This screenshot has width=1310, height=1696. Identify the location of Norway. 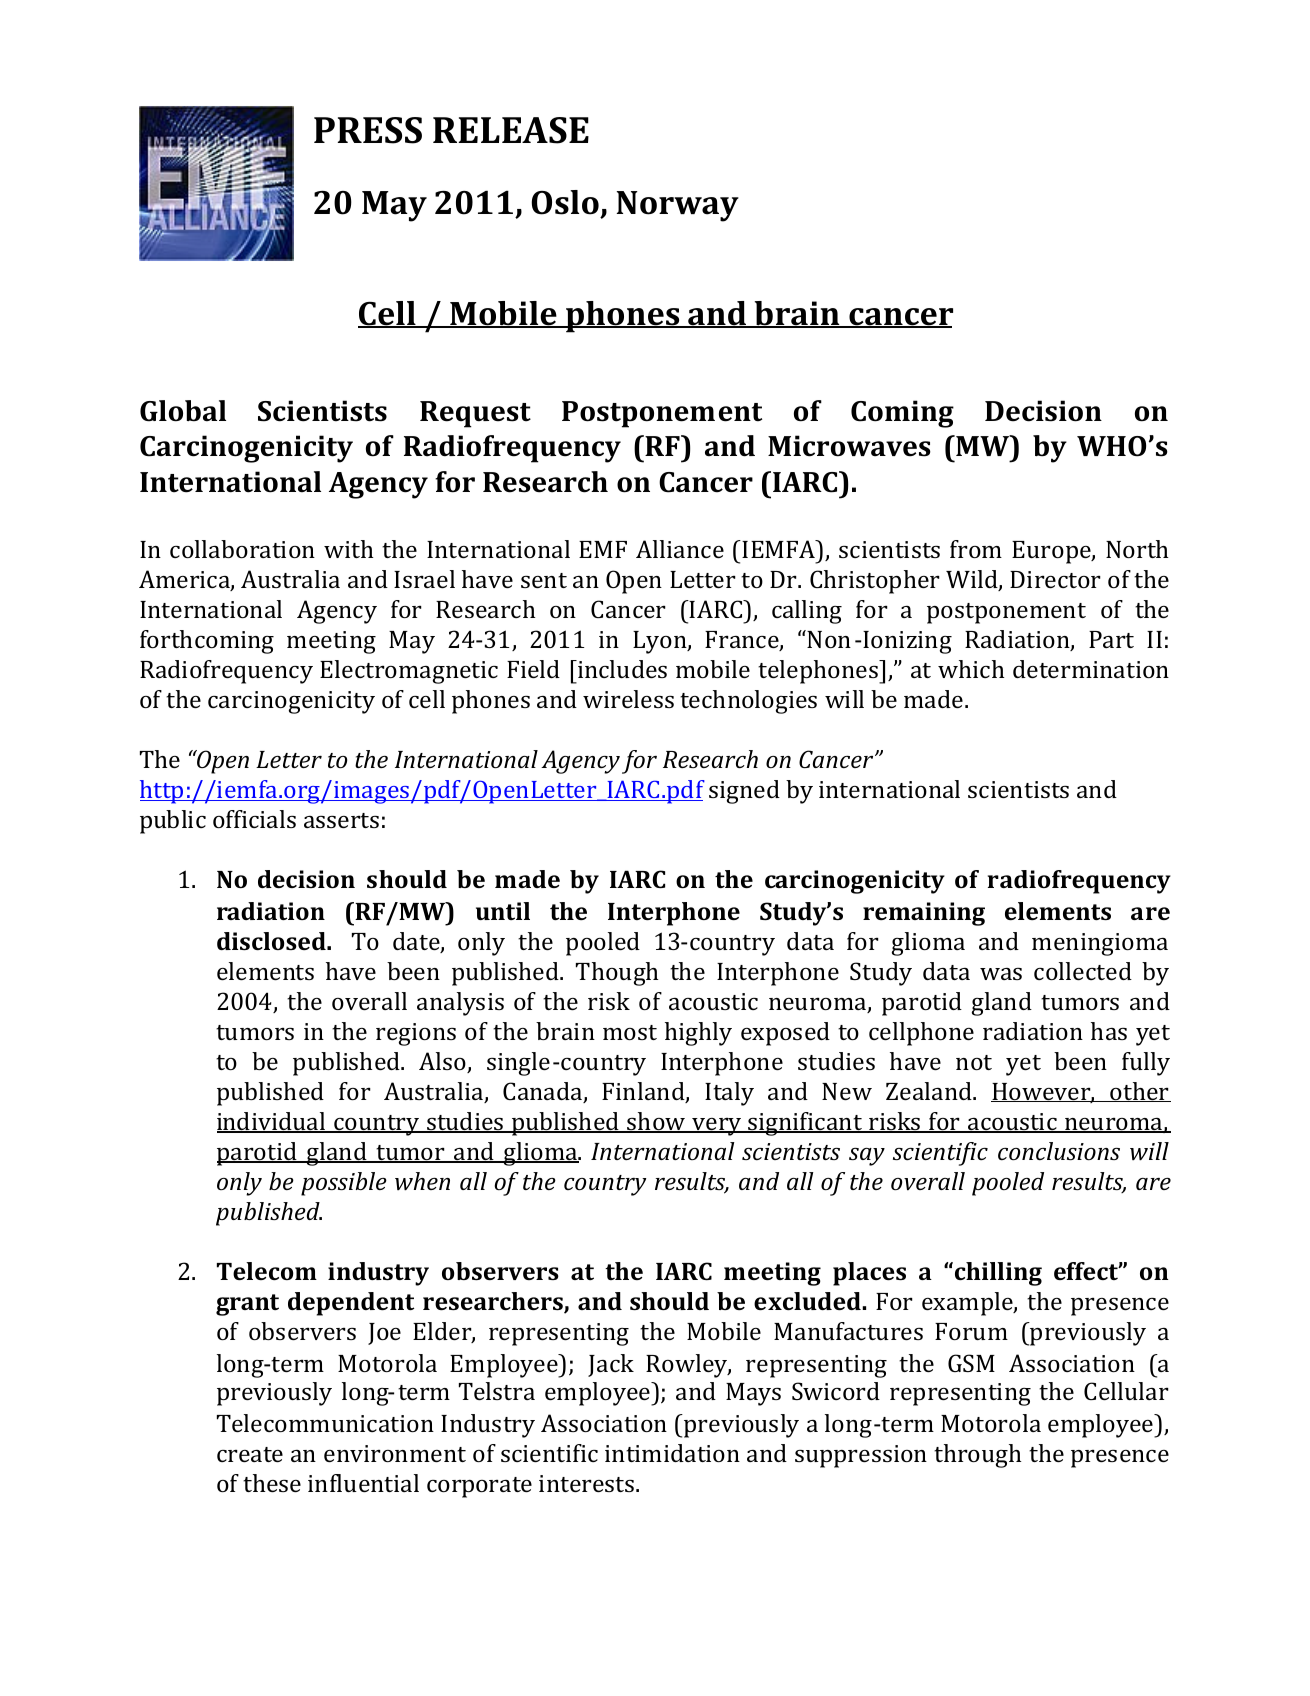
(678, 206).
